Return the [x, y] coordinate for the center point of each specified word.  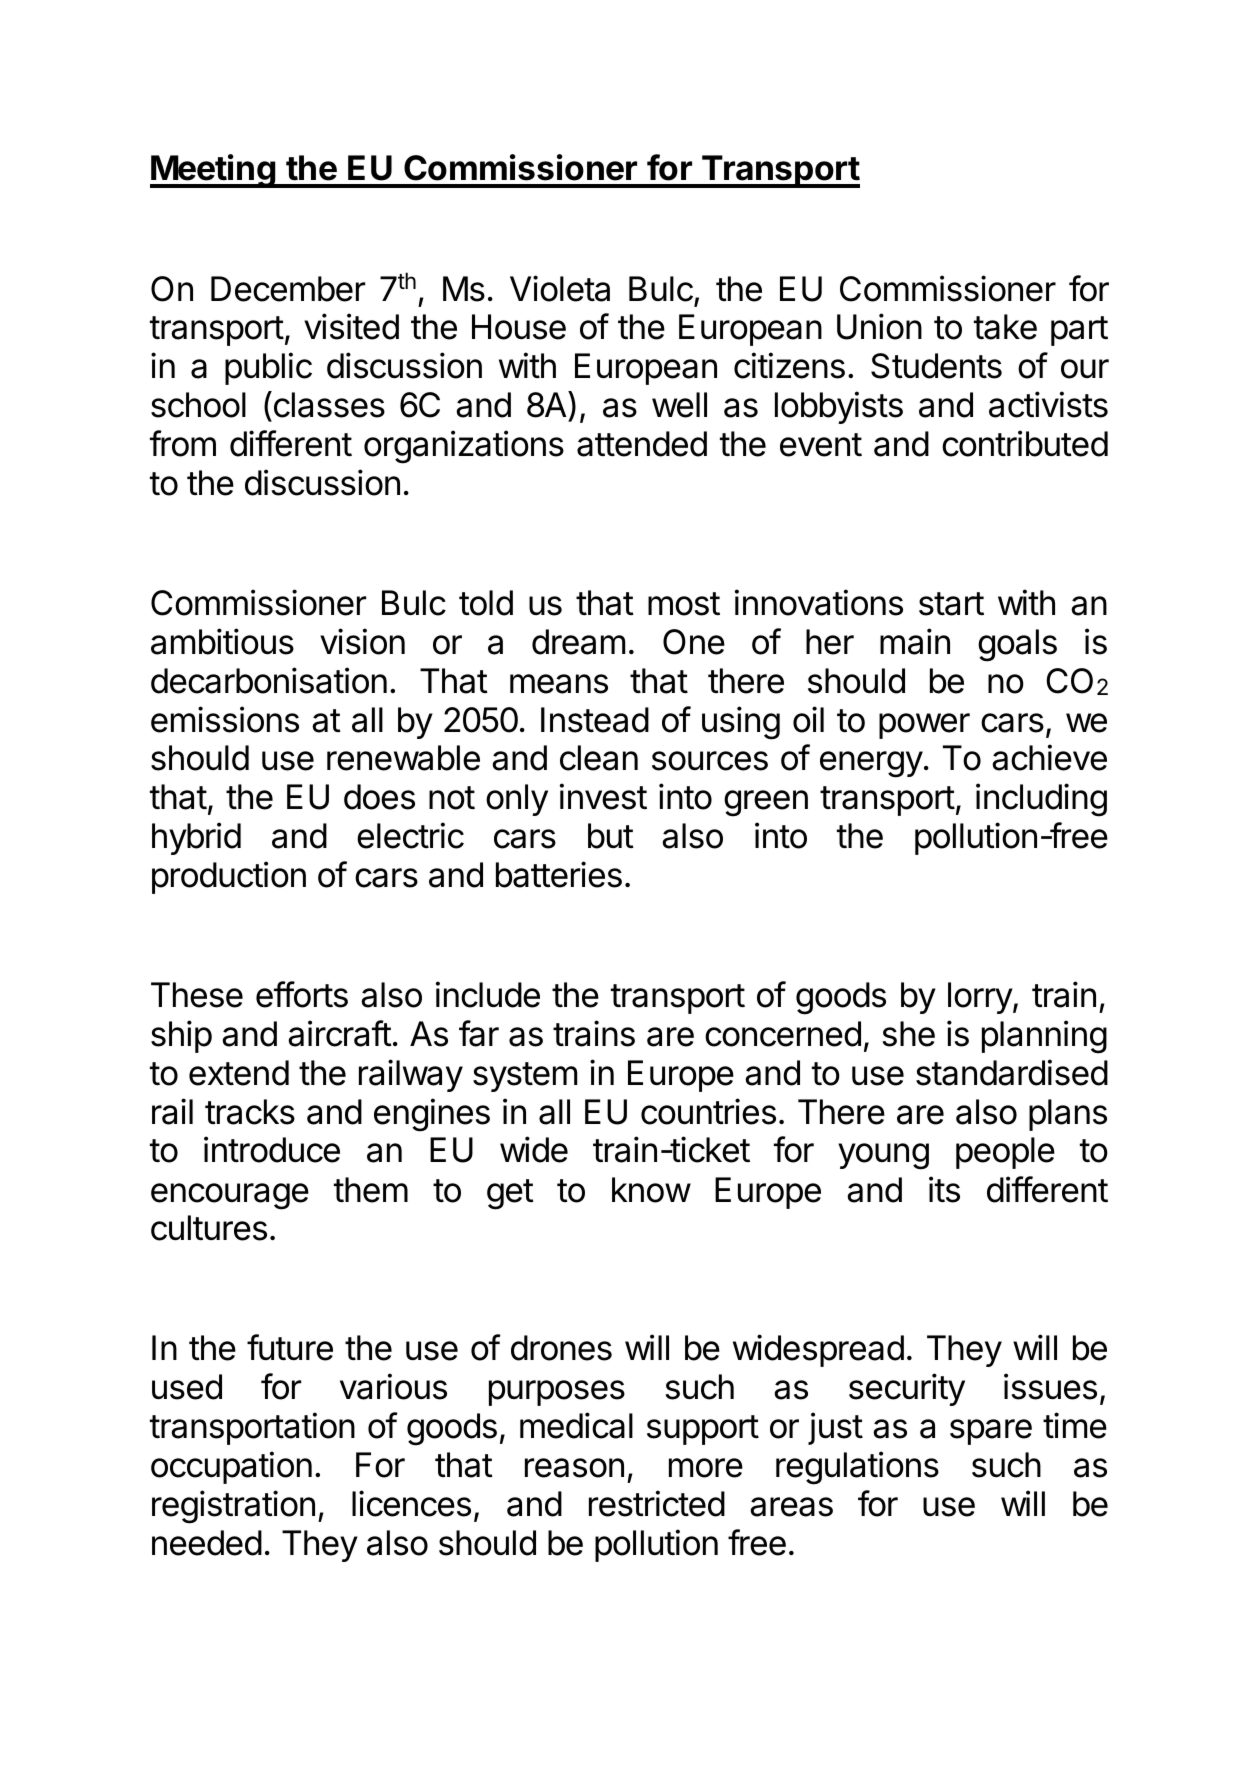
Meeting [214, 171]
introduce [272, 1149]
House [519, 327]
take [1005, 327]
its [944, 1189]
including [1041, 800]
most [684, 604]
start [951, 604]
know [651, 1190]
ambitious [222, 641]
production [229, 877]
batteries [559, 874]
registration [233, 1507]
